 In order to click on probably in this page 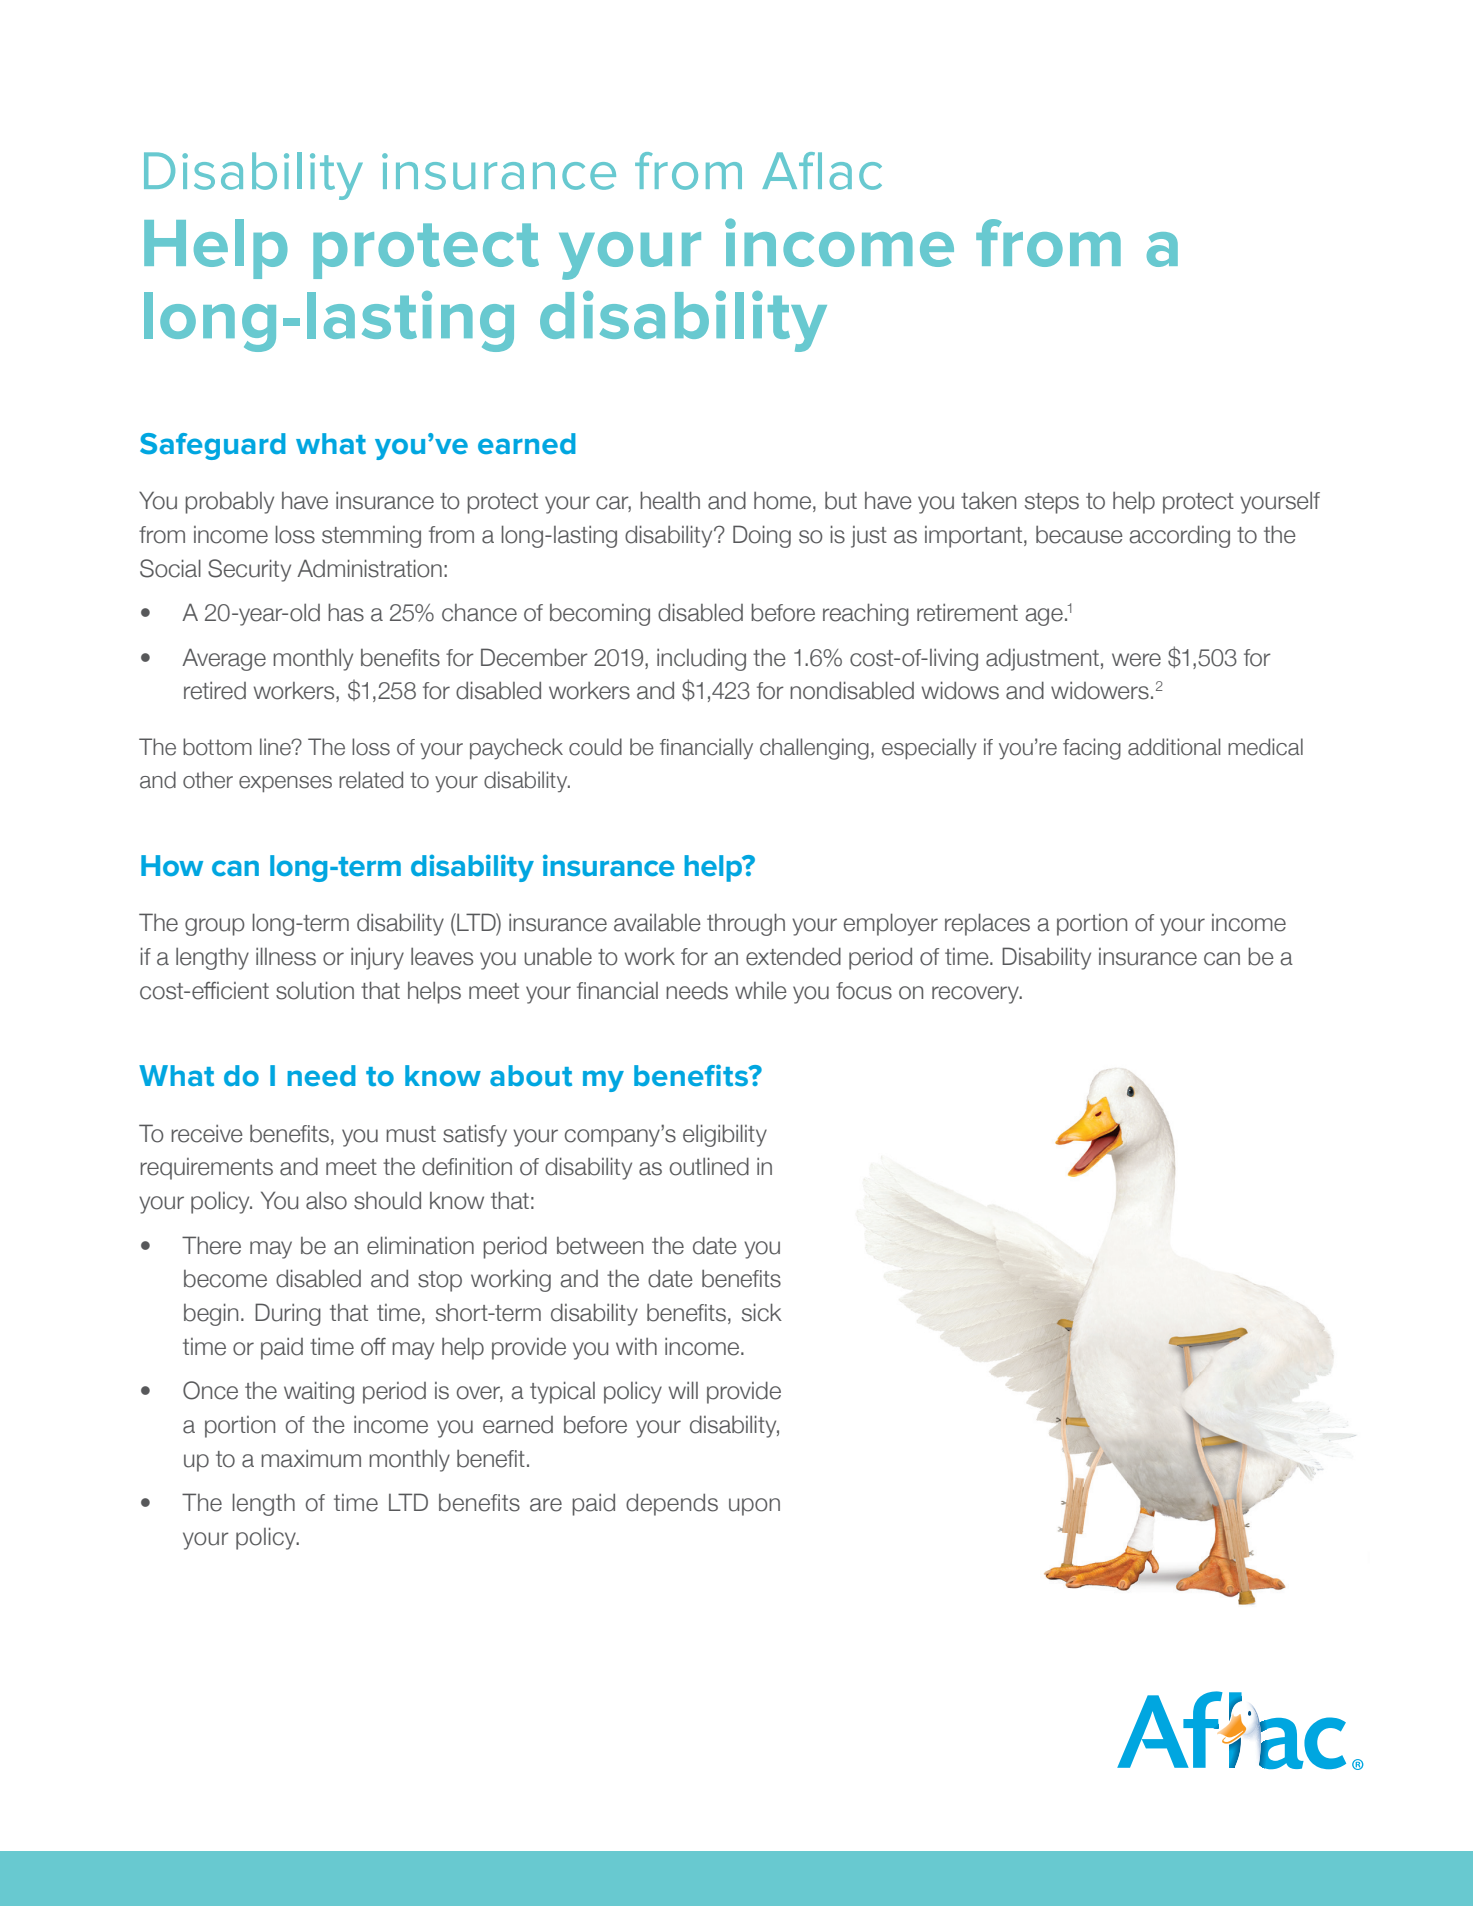, I will do `click(229, 503)`.
